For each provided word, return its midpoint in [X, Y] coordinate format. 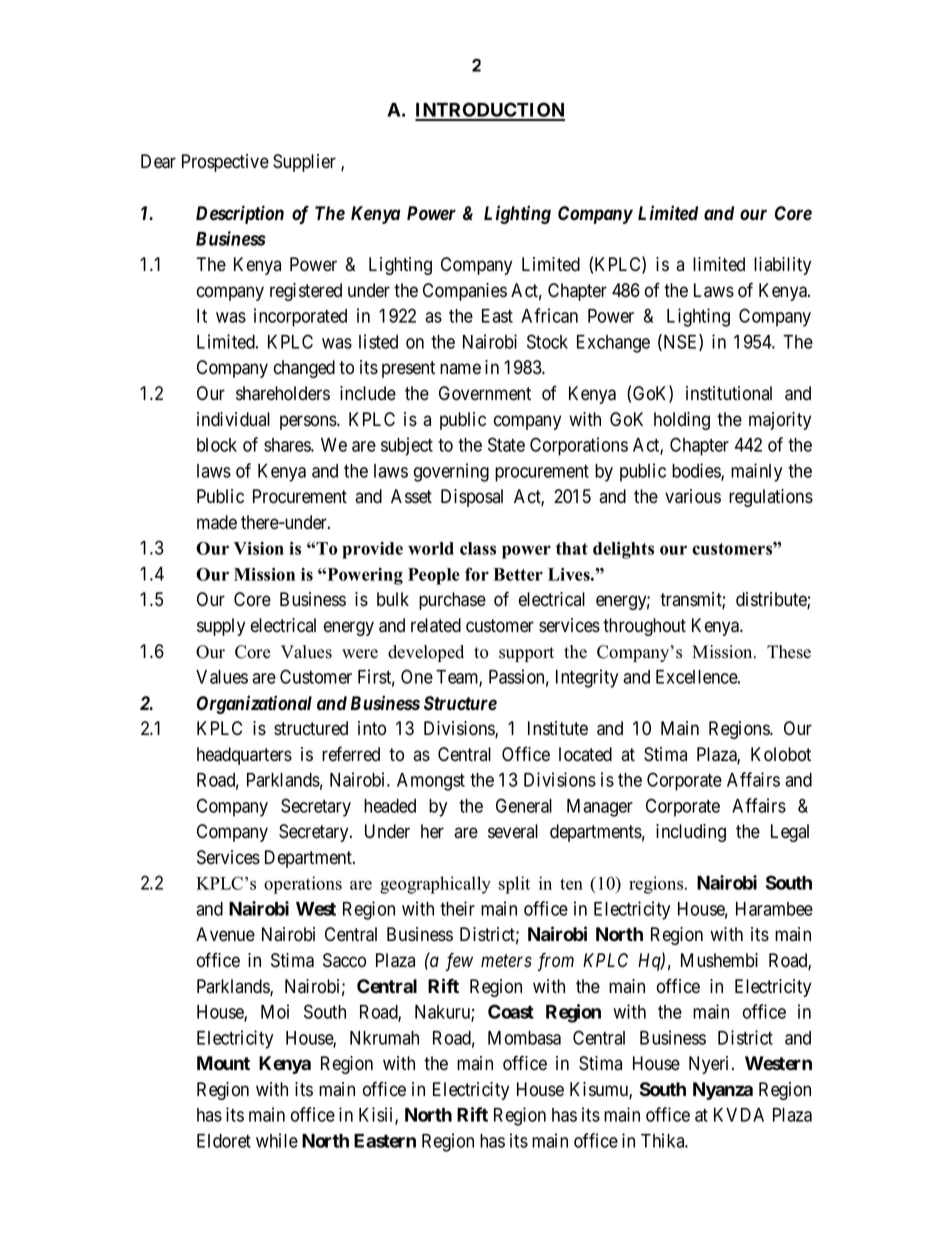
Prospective [225, 163]
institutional [729, 393]
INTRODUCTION [490, 111]
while [277, 1140]
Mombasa [524, 1038]
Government [485, 393]
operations [303, 885]
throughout [644, 627]
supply [221, 627]
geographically [435, 885]
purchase [452, 601]
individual [233, 419]
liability [782, 266]
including [691, 833]
